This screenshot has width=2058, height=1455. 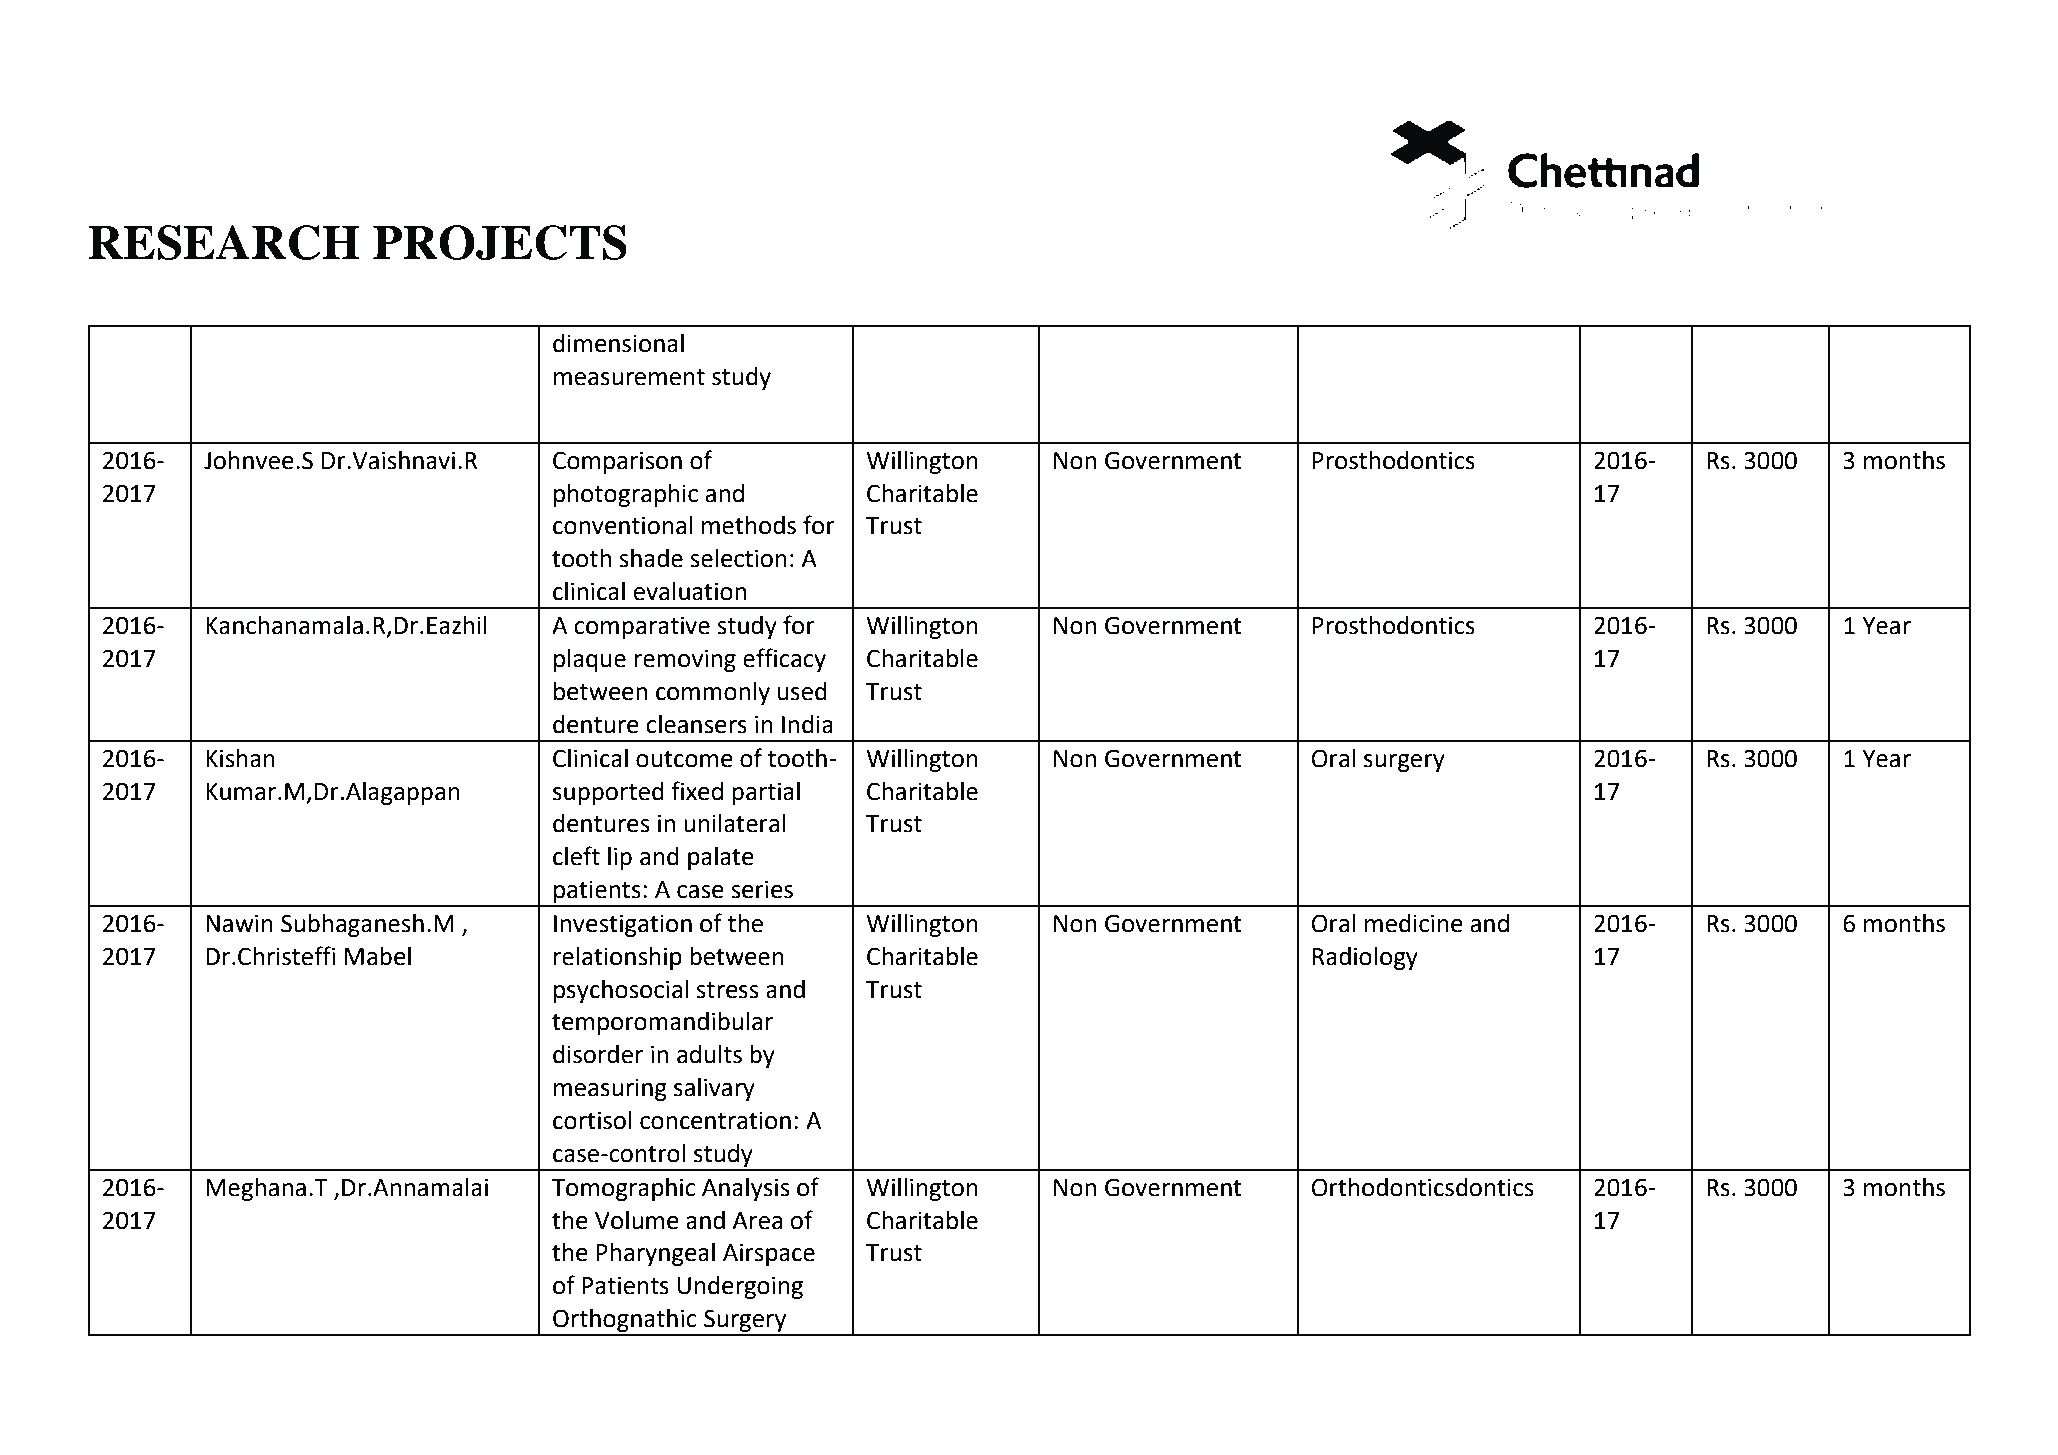 I want to click on medicine, so click(x=1414, y=923).
